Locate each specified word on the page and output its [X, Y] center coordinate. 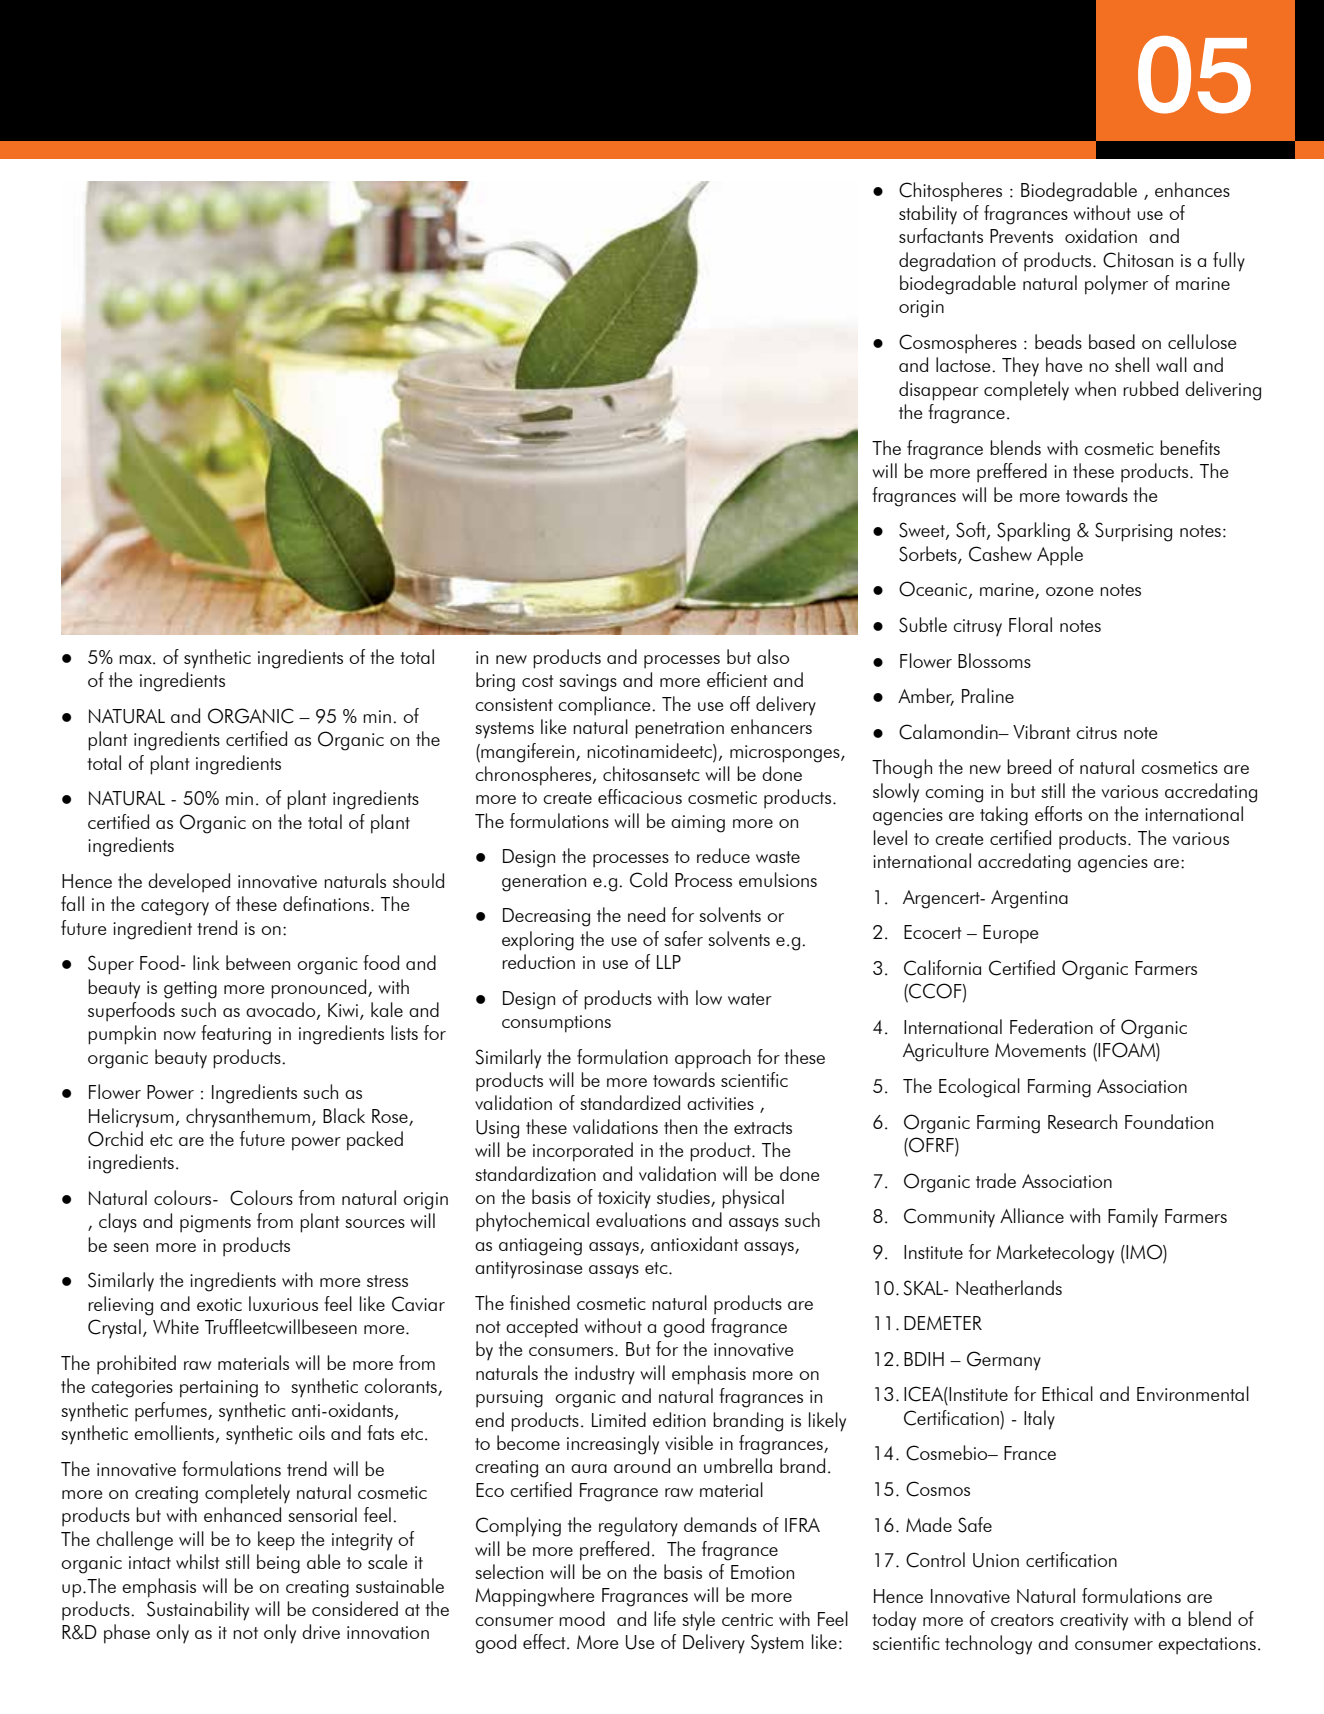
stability [928, 215]
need [646, 914]
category [175, 907]
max [136, 659]
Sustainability [198, 1611]
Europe [1010, 934]
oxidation [1101, 235]
